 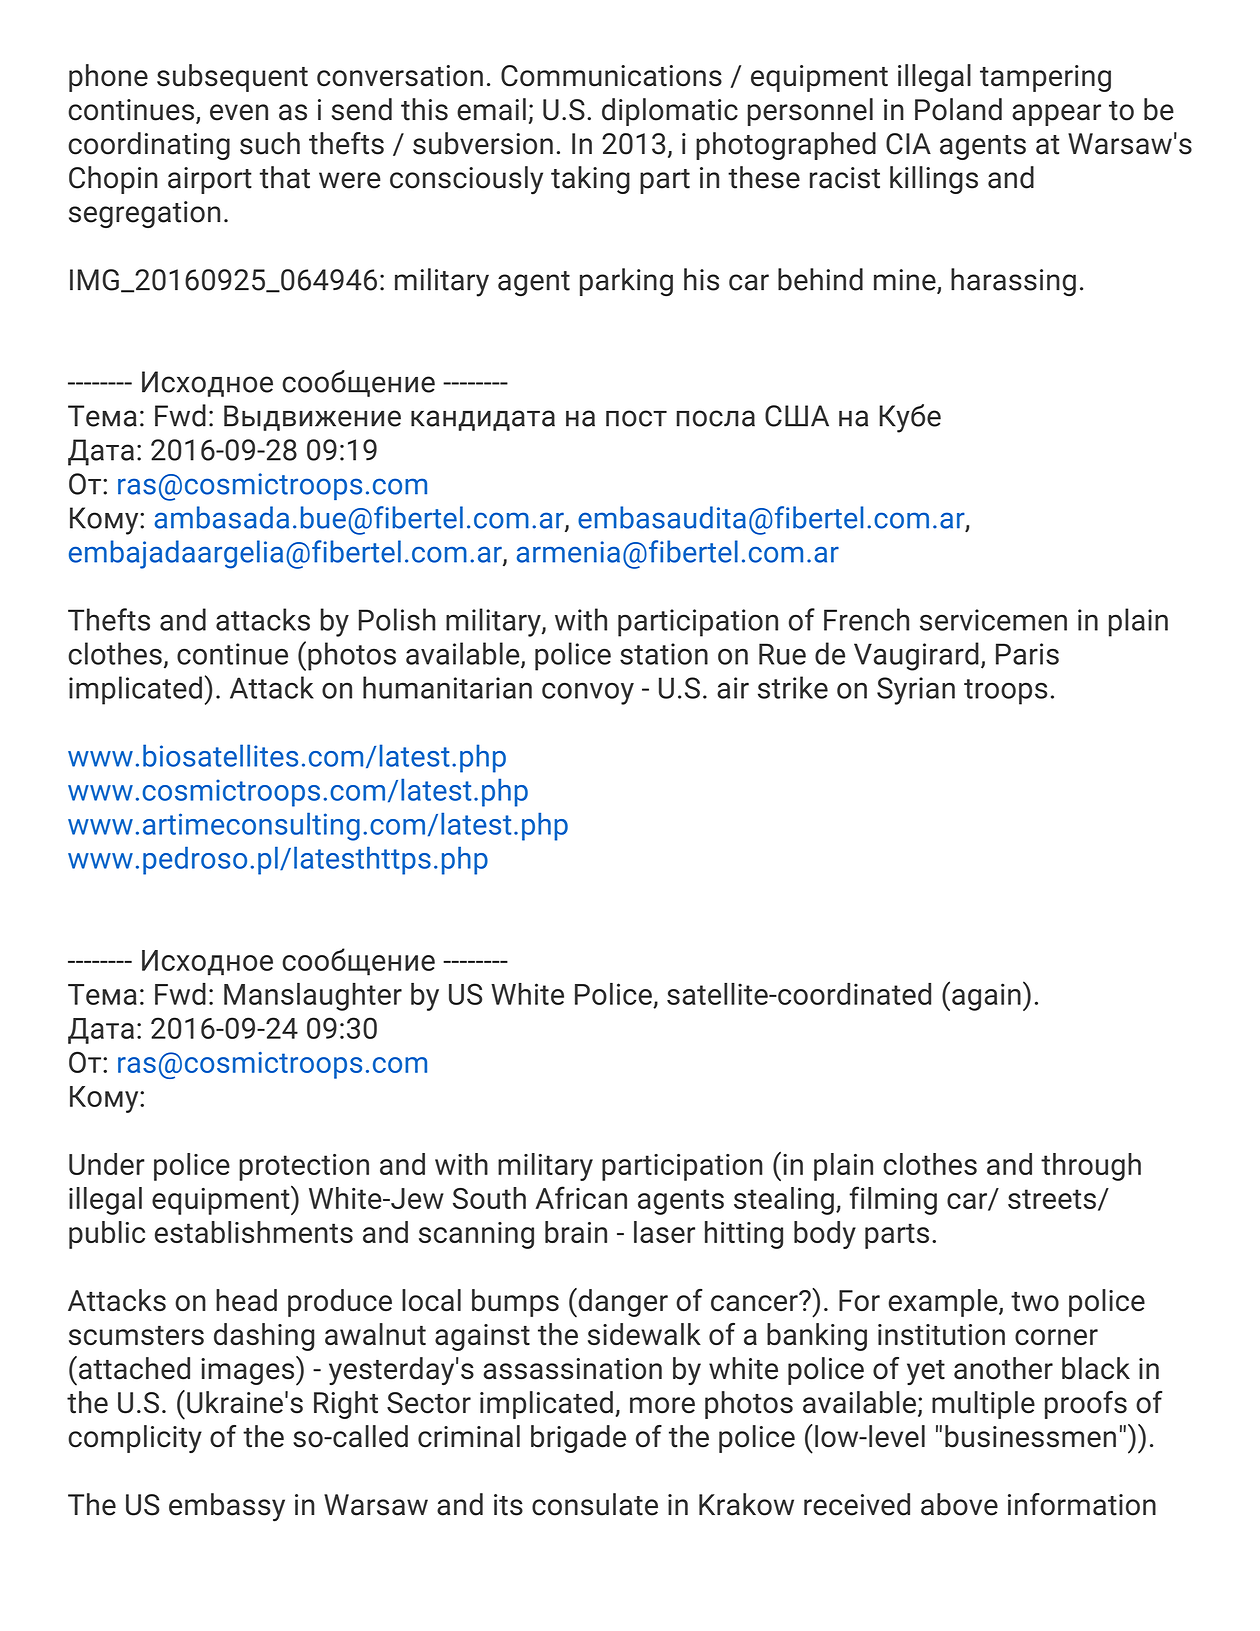 What do you see at coordinates (239, 112) in the screenshot?
I see `even` at bounding box center [239, 112].
